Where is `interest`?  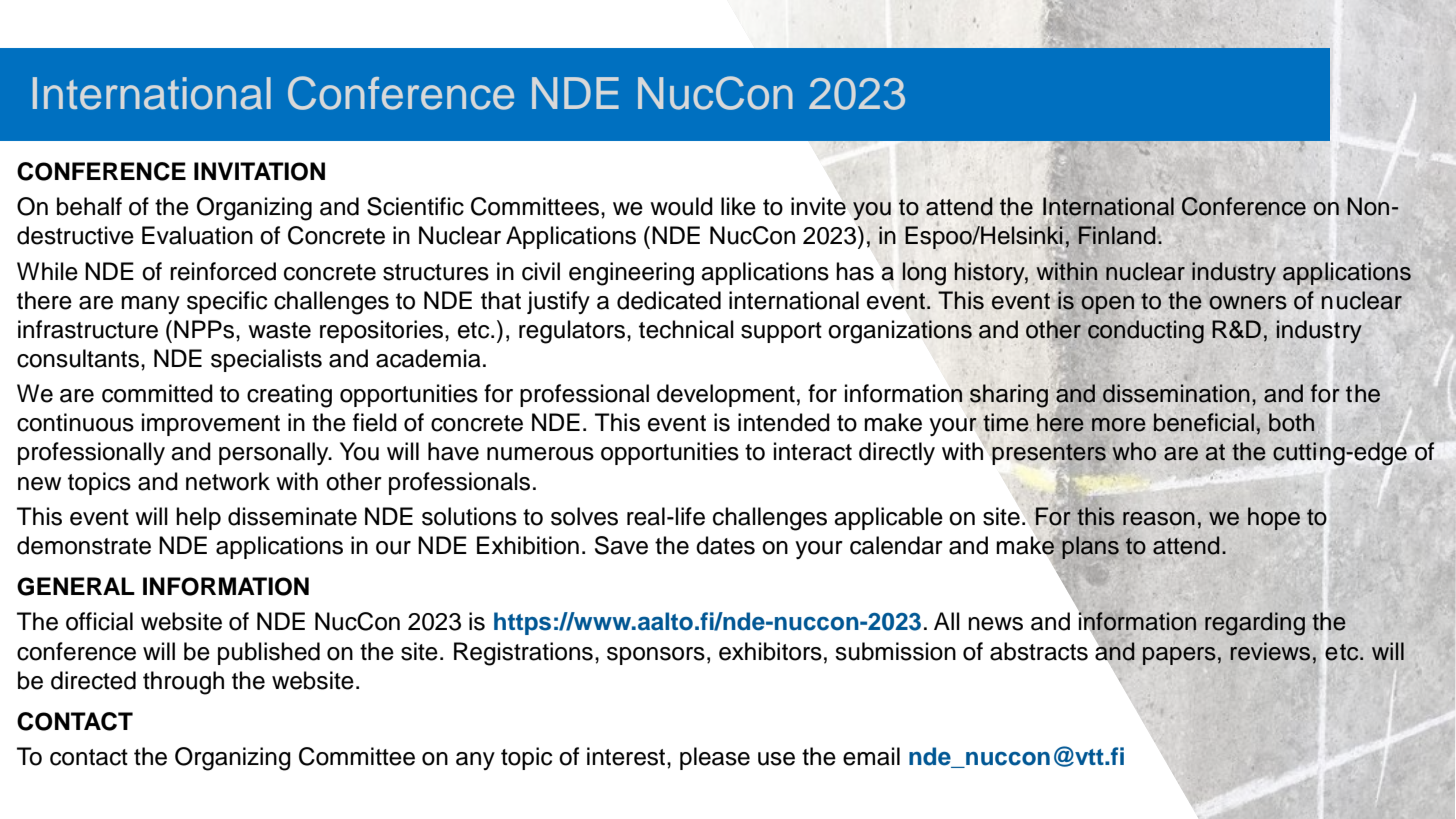 interest is located at coordinates (627, 756).
